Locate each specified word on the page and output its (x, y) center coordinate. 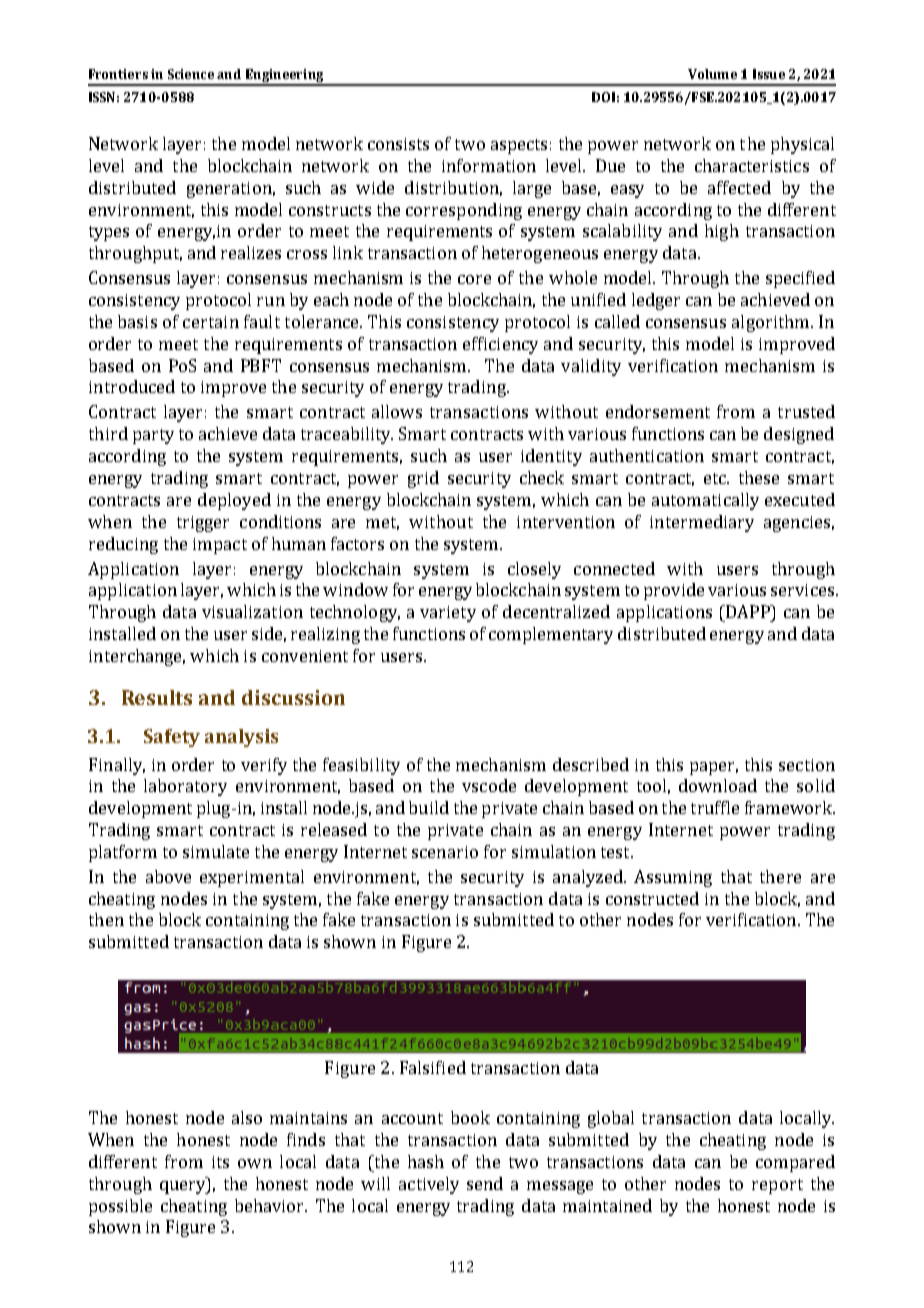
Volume (712, 74)
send (485, 1183)
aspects (519, 146)
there (780, 876)
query (184, 1187)
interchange (137, 657)
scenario (445, 852)
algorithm (772, 323)
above (168, 876)
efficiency (500, 345)
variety (448, 614)
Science (191, 74)
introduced (132, 386)
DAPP (748, 611)
